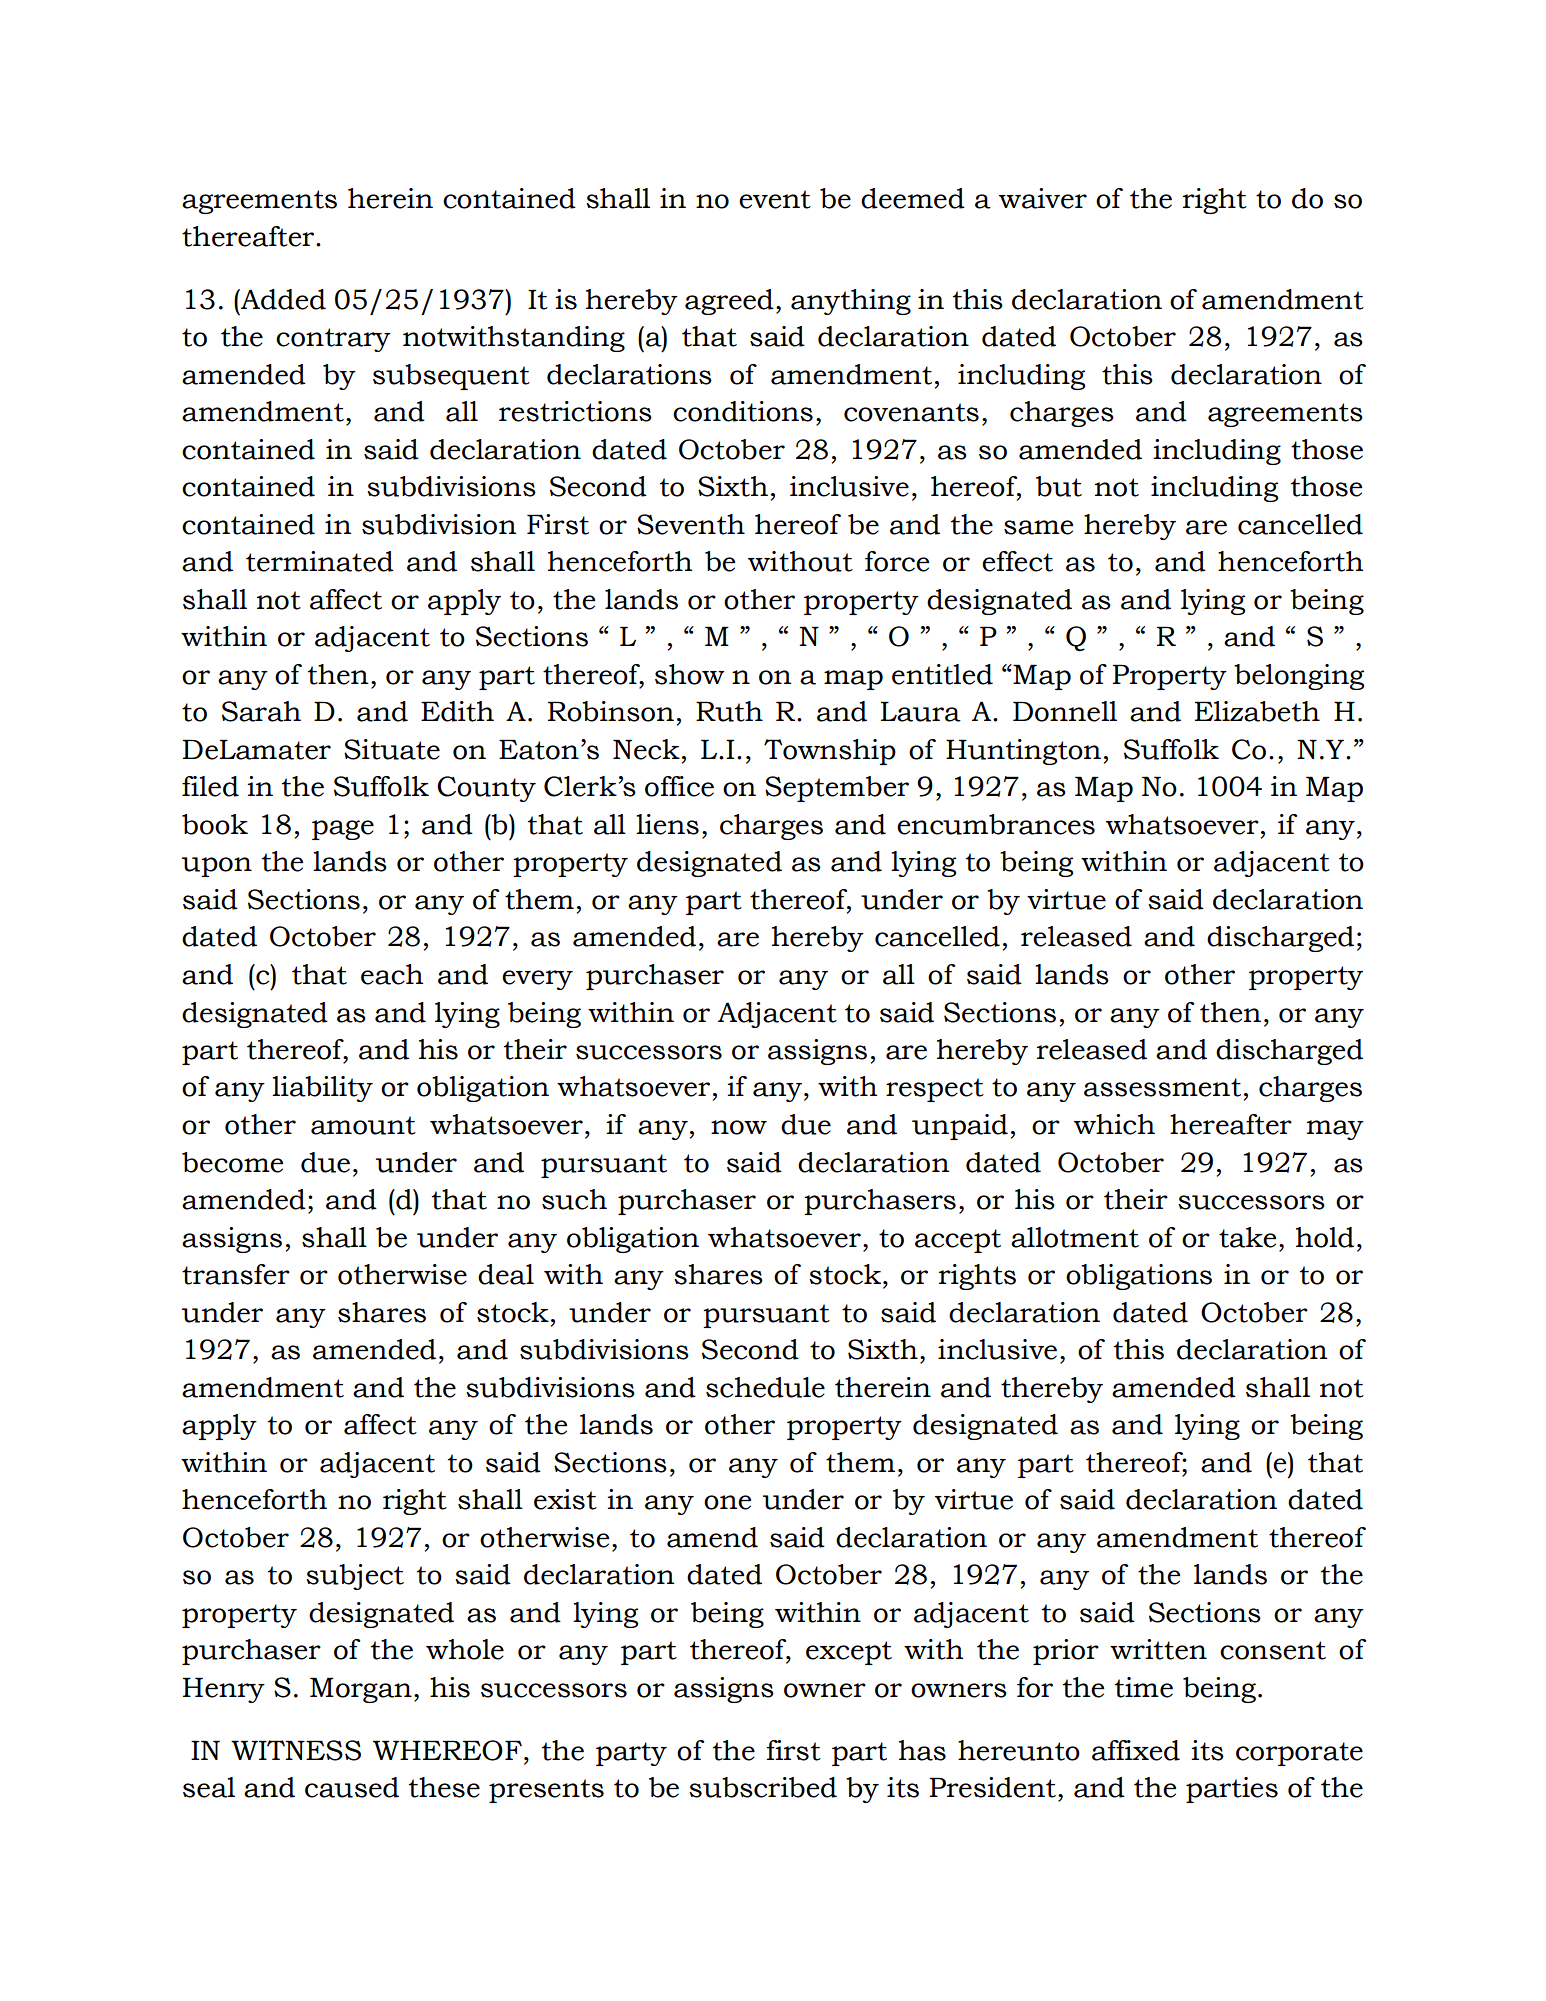 The image size is (1546, 2001). What do you see at coordinates (1043, 198) in the screenshot?
I see `waiver` at bounding box center [1043, 198].
